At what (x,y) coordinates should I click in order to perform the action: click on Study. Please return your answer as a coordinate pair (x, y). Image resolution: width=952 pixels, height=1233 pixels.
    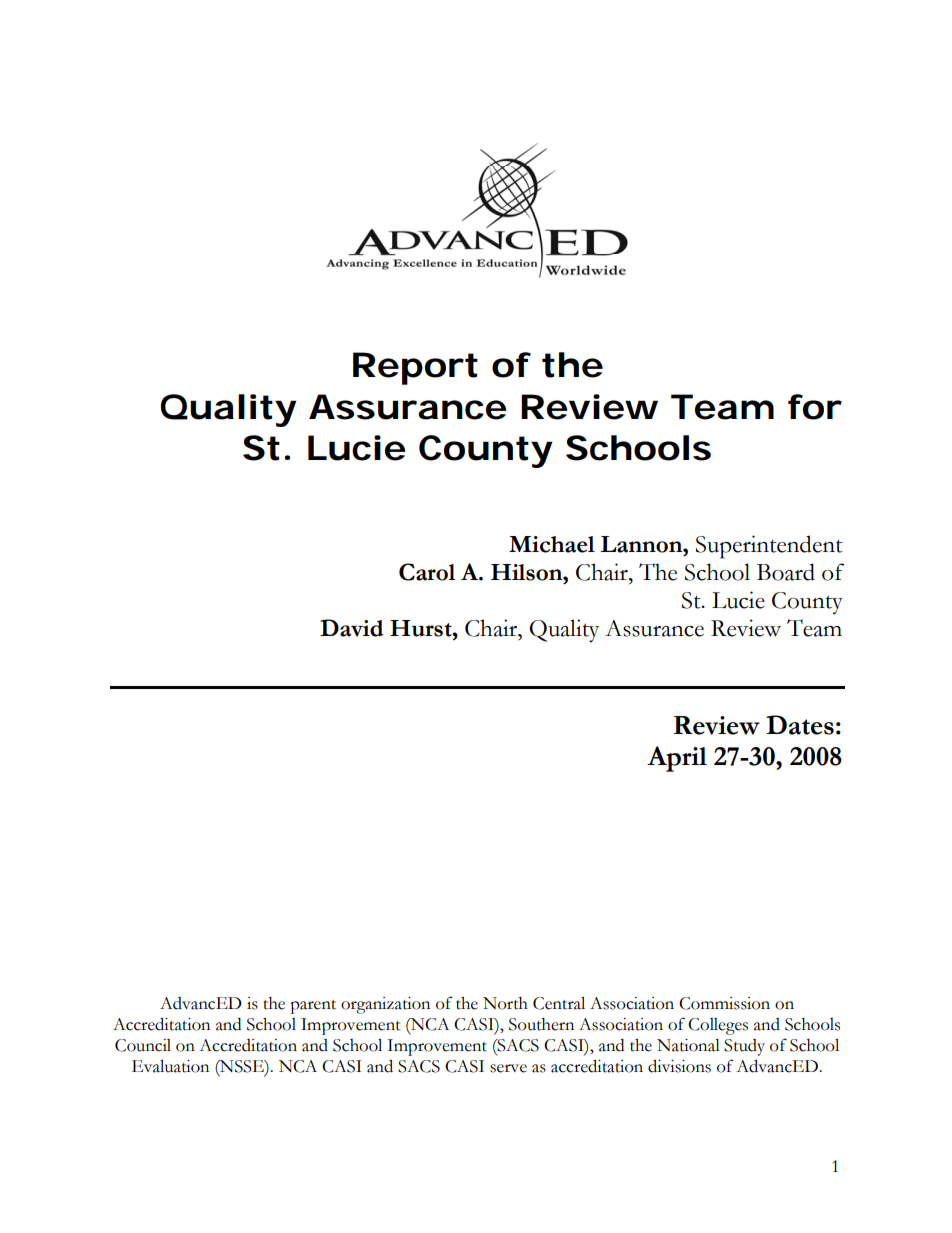
    Looking at the image, I should click on (744, 1047).
